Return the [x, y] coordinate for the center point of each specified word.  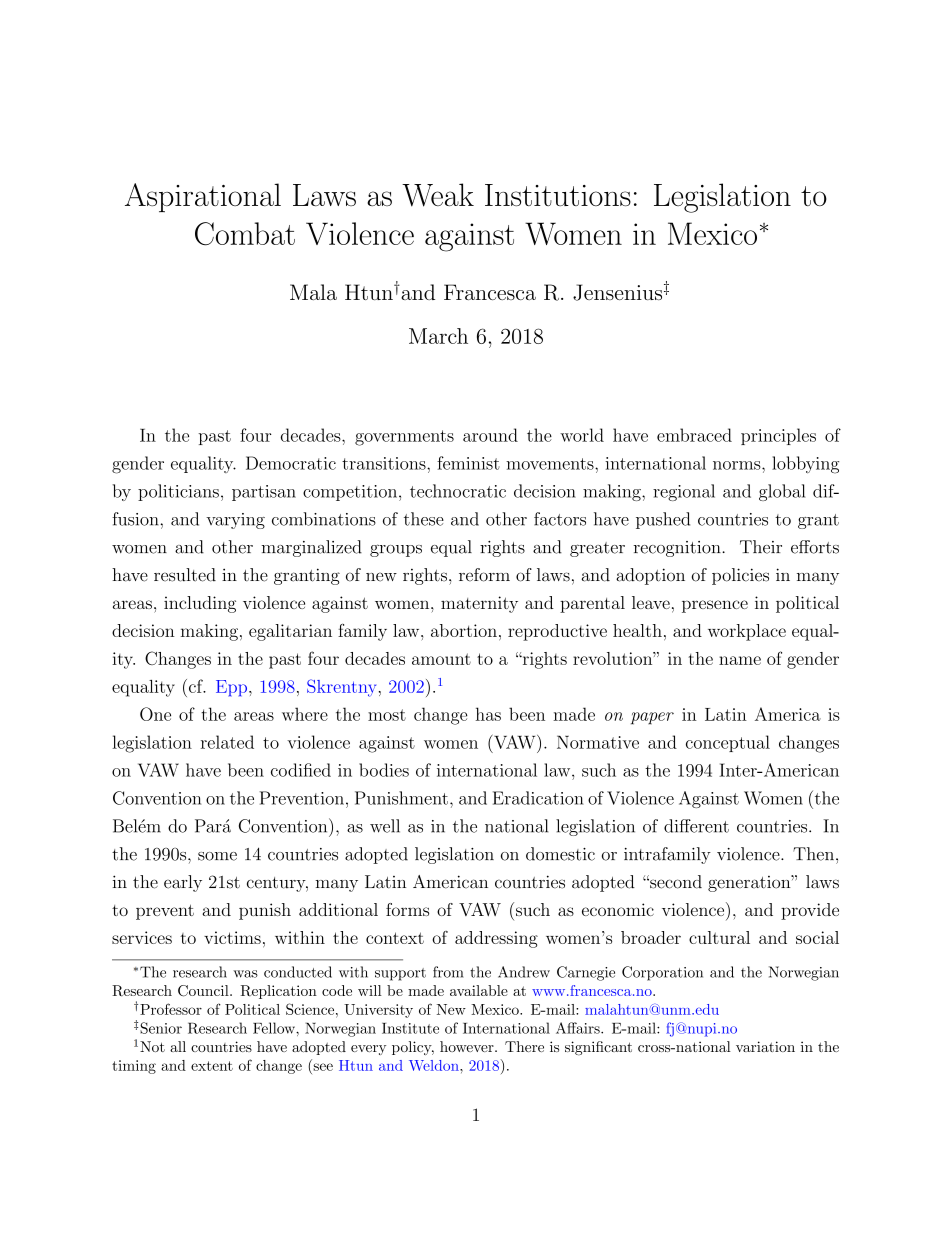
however [468, 1046]
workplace [747, 632]
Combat [245, 234]
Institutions [558, 195]
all [178, 1046]
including [200, 604]
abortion [464, 630]
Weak [438, 195]
